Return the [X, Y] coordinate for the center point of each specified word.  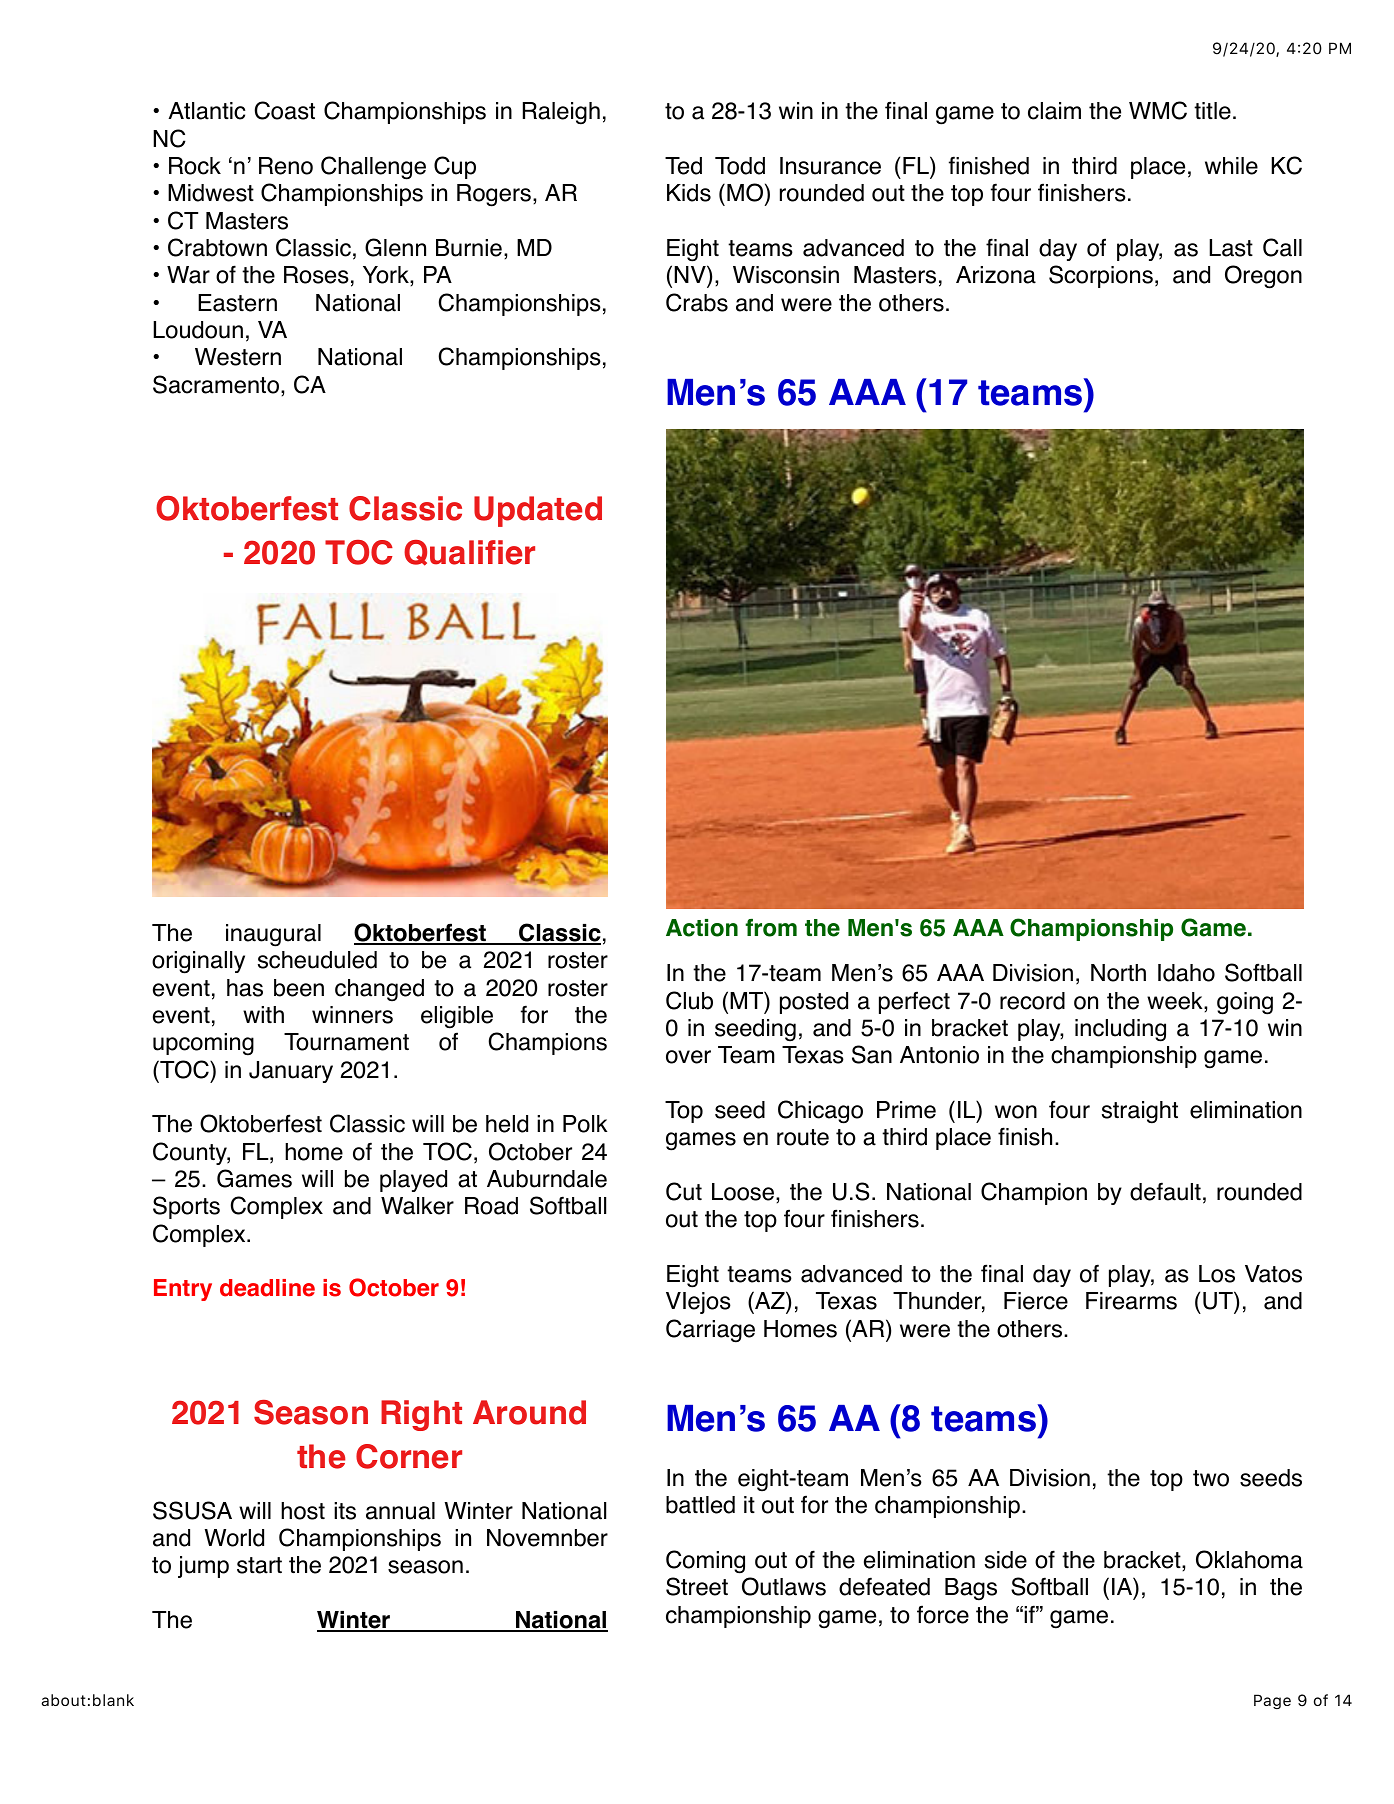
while [1231, 166]
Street [697, 1586]
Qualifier [469, 553]
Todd [740, 166]
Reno [286, 166]
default [1165, 1191]
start [259, 1565]
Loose [743, 1192]
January [291, 1072]
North [1118, 973]
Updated [538, 511]
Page [1272, 1701]
